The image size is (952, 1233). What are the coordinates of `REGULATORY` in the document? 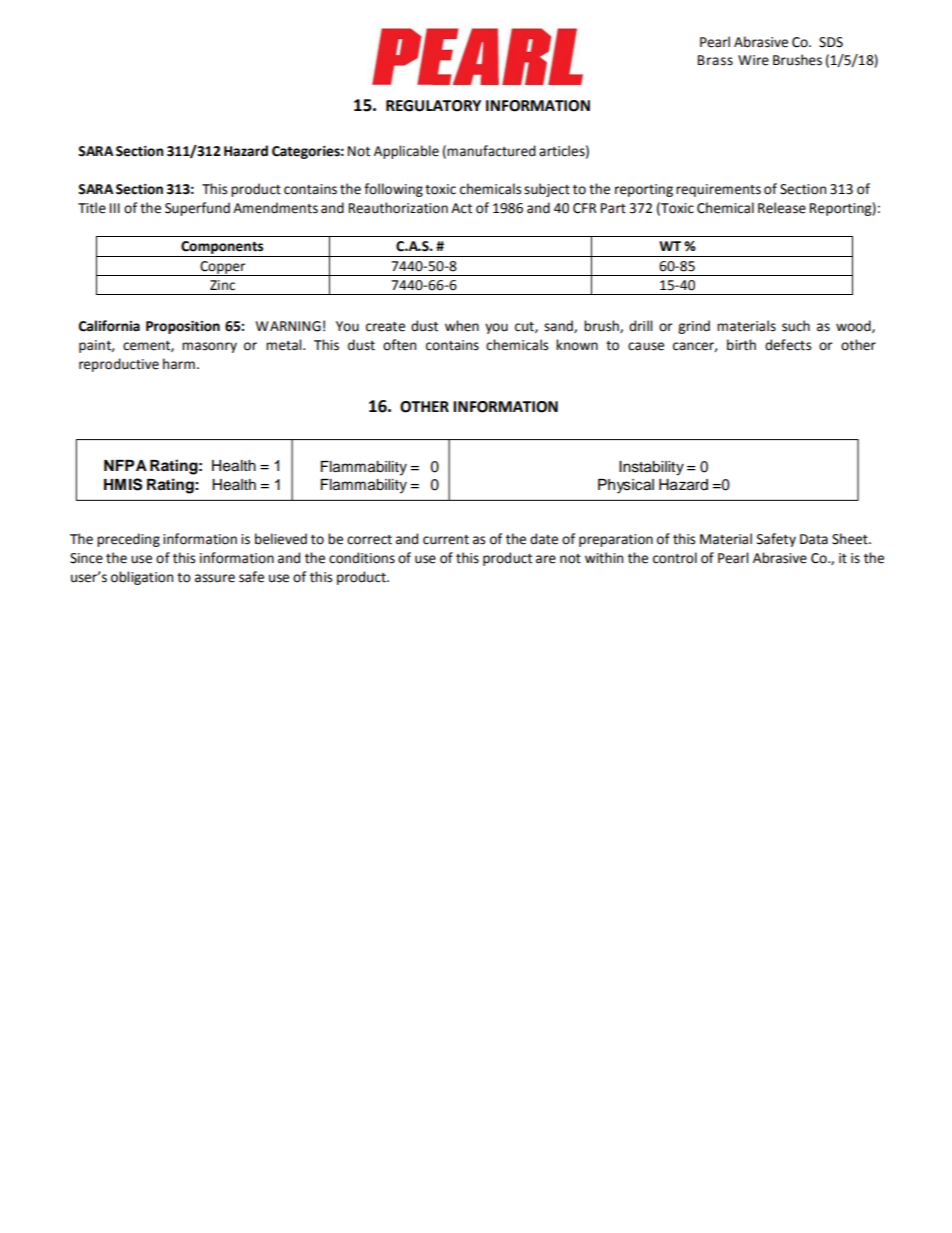 It's located at (433, 106).
